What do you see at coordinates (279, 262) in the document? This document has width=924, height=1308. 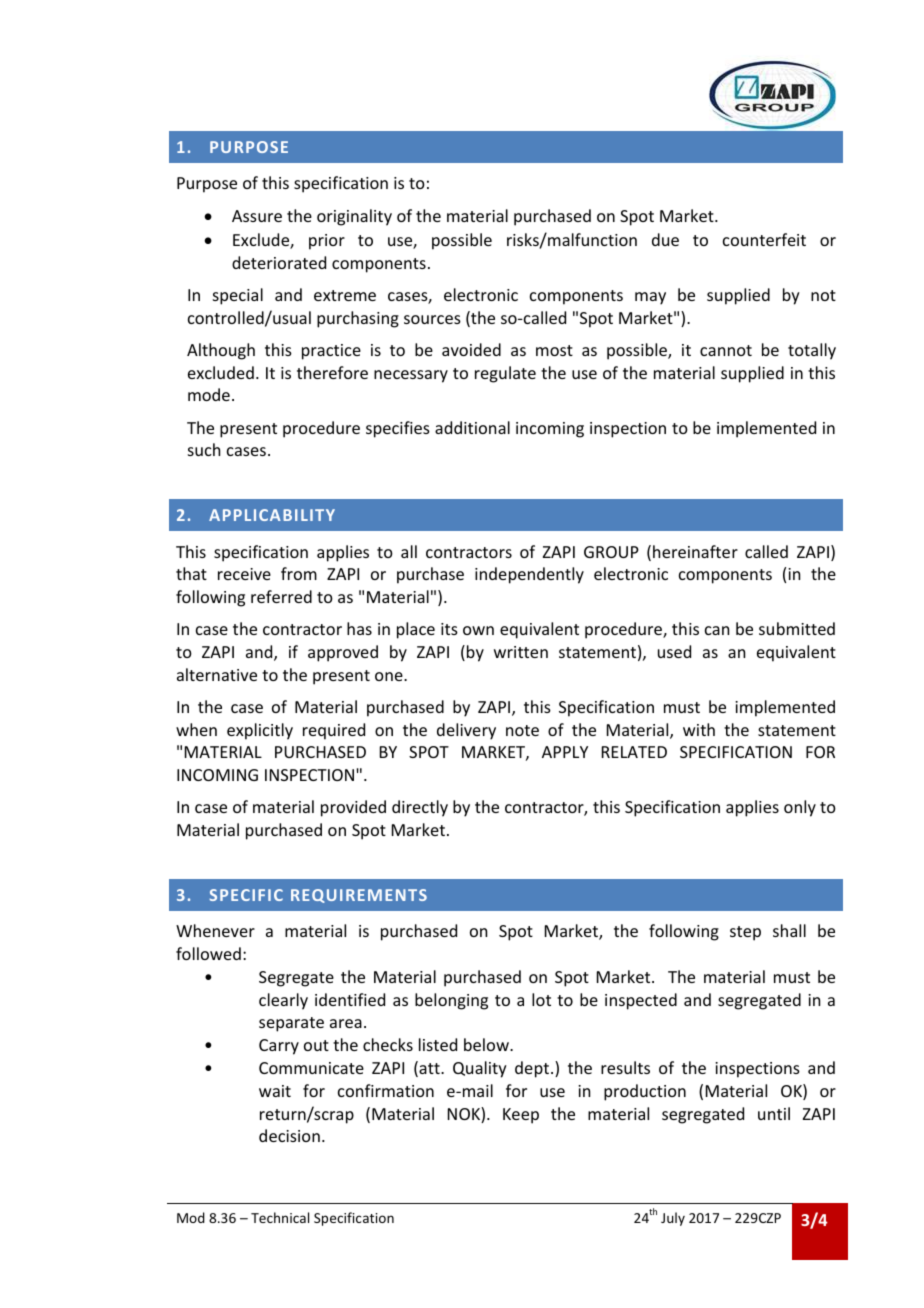 I see `deteriorated` at bounding box center [279, 262].
